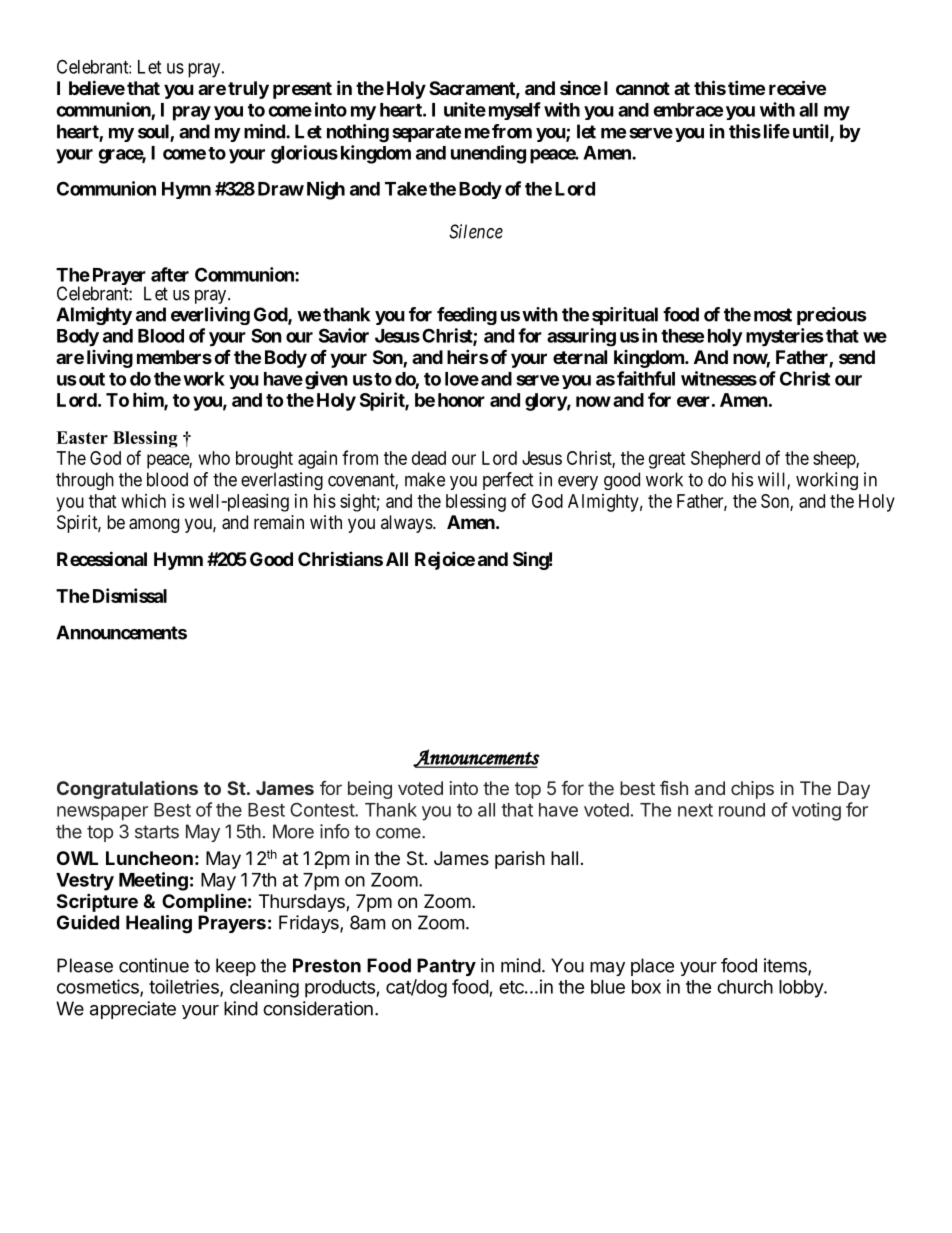  I want to click on toiletries, so click(185, 987).
